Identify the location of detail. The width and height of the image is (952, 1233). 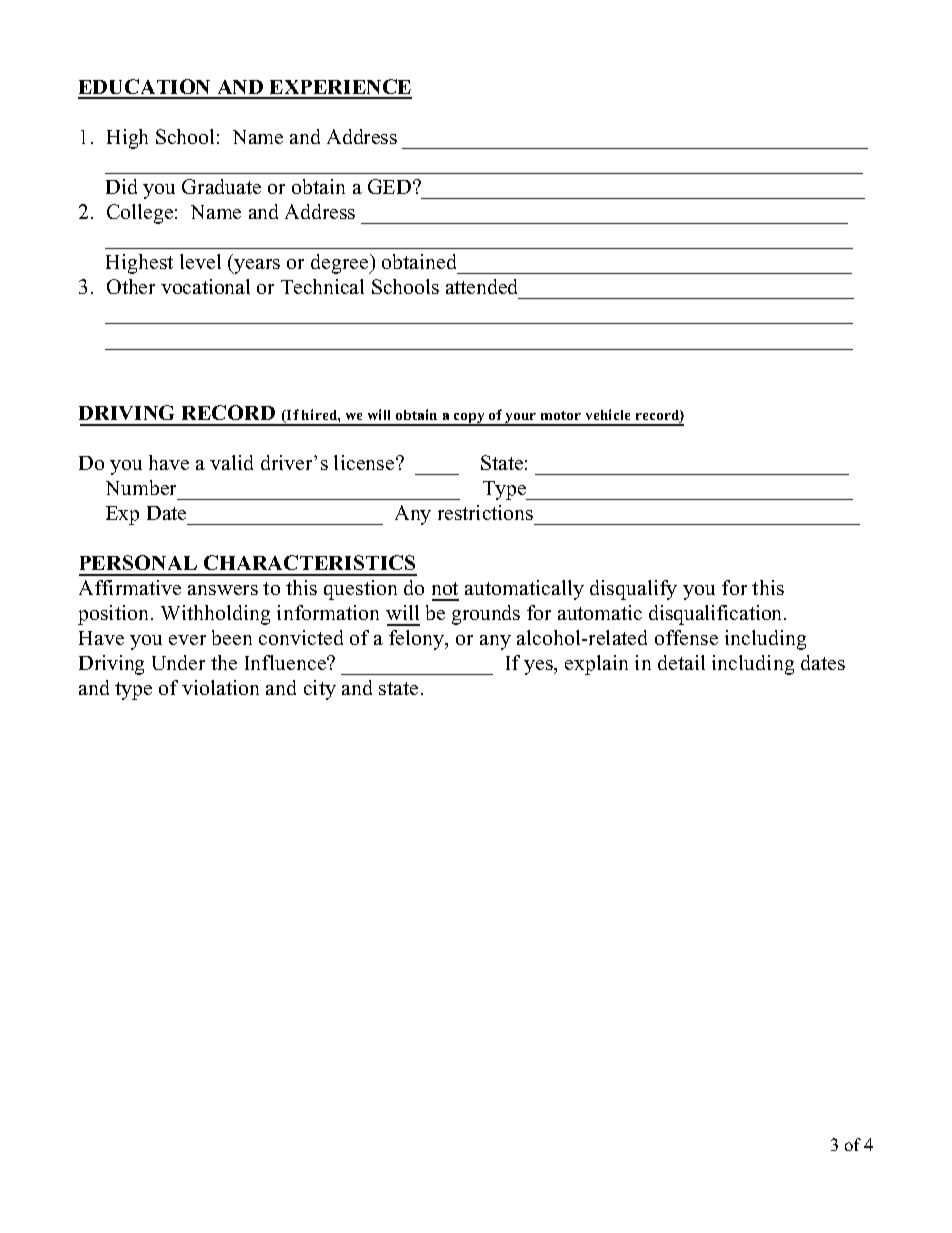
(681, 662).
